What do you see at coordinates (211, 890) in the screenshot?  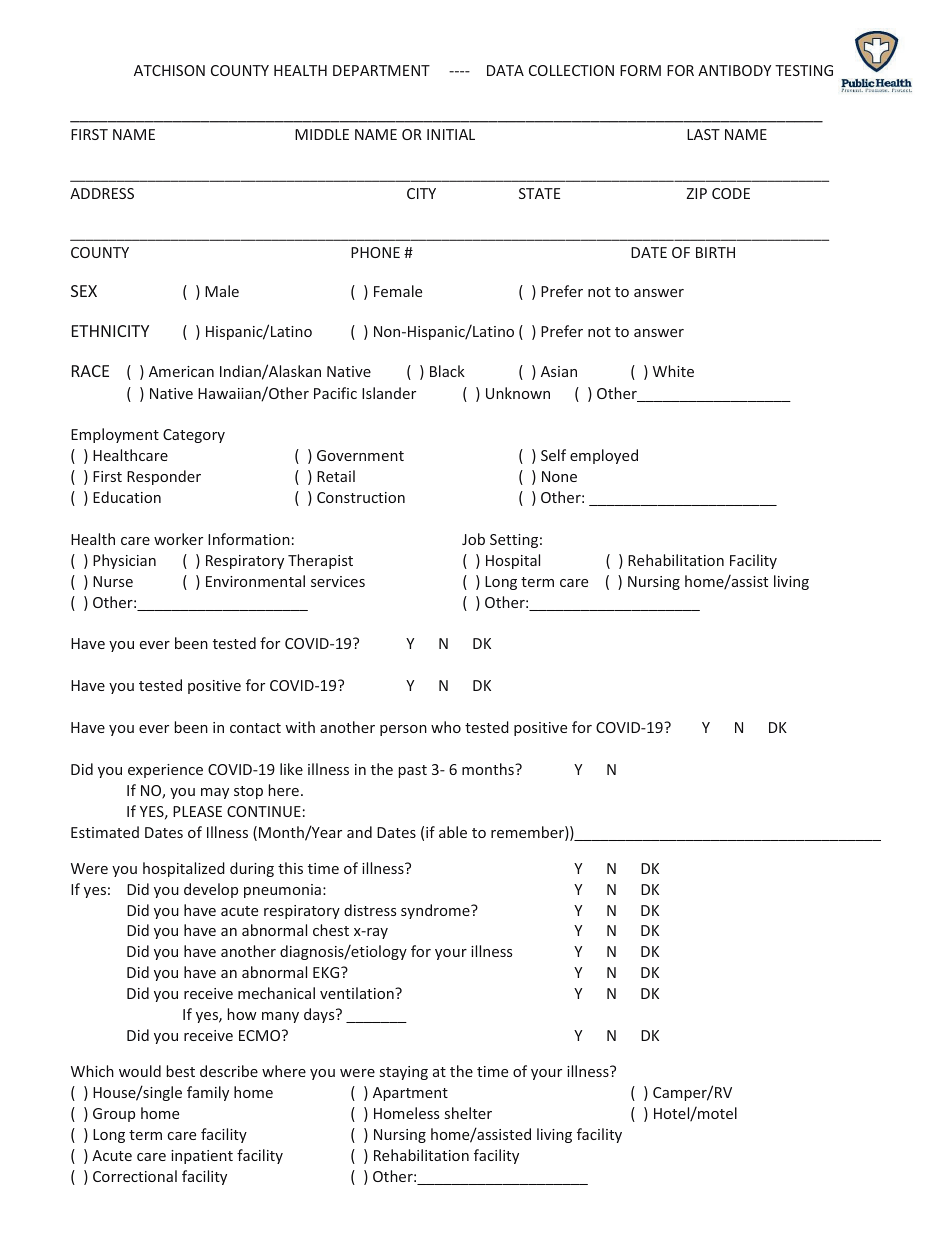 I see `develop` at bounding box center [211, 890].
